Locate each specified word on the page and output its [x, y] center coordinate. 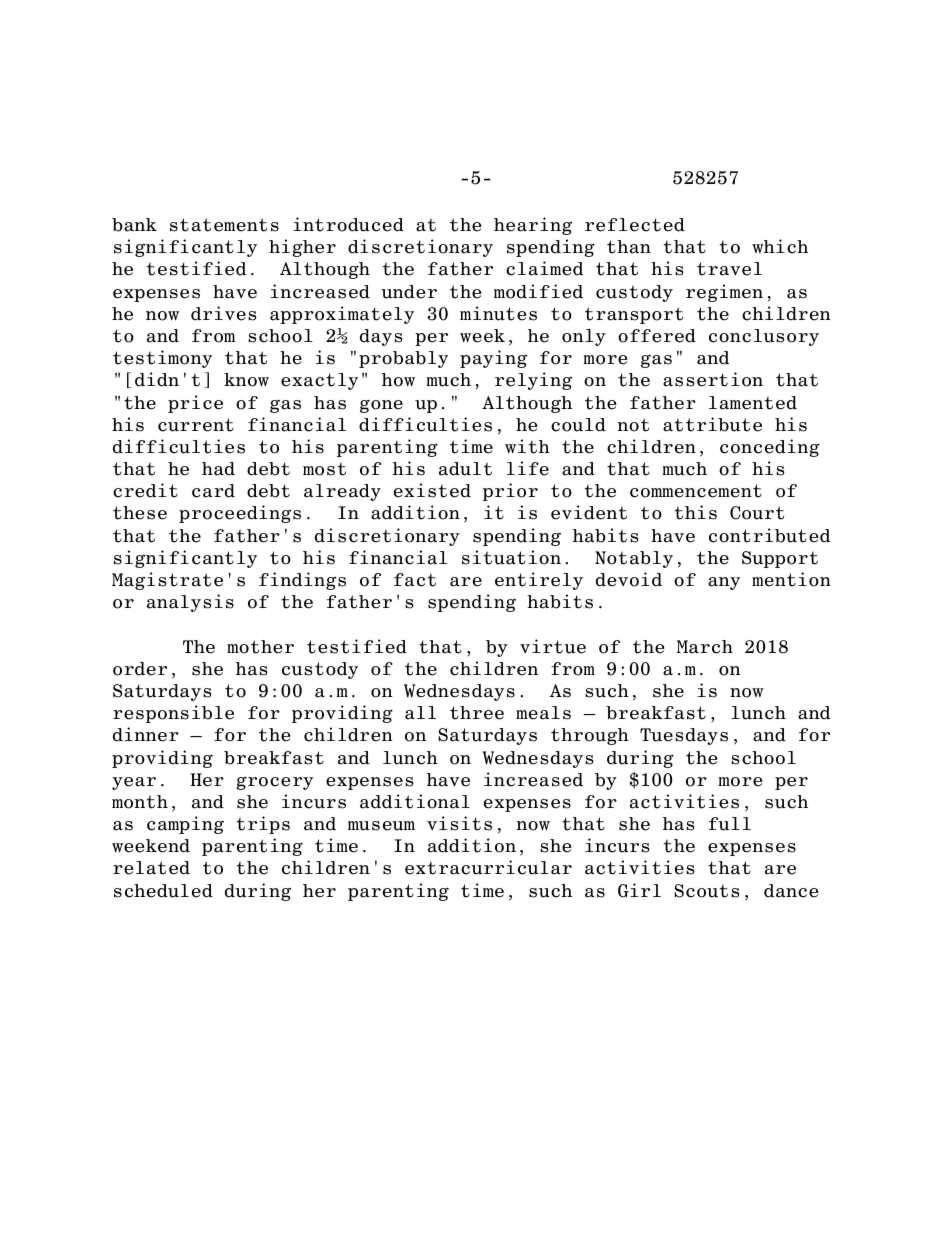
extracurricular [488, 867]
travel [729, 269]
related [151, 868]
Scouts [707, 891]
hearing [533, 226]
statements [224, 225]
